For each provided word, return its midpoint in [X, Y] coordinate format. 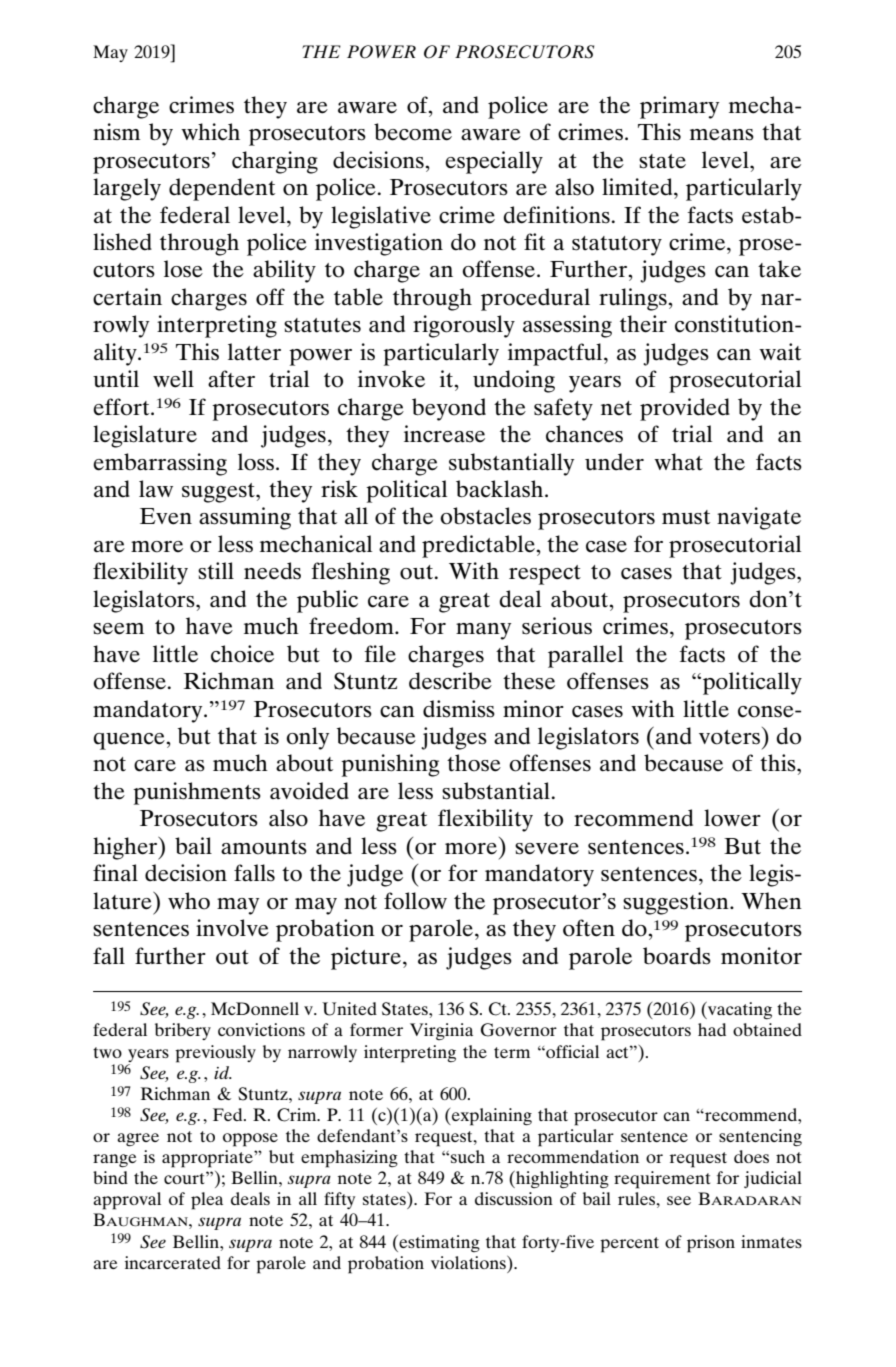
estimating [438, 1243]
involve [232, 928]
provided [685, 409]
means [722, 135]
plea [207, 1201]
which [210, 132]
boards [677, 956]
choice [242, 654]
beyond [449, 409]
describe [450, 681]
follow [415, 901]
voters [729, 737]
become [413, 132]
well [173, 379]
